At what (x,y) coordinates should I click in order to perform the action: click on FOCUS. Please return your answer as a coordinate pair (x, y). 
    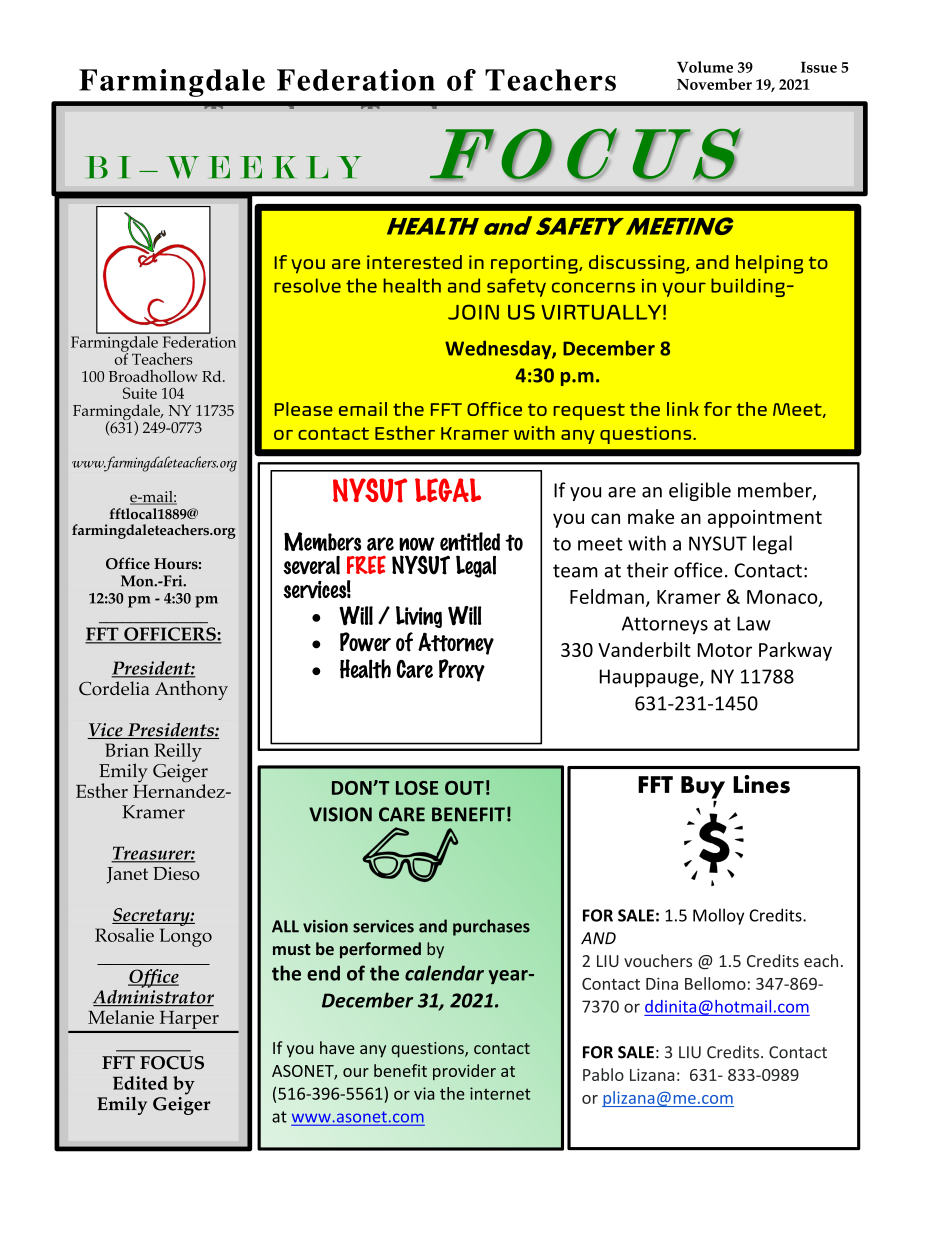
    Looking at the image, I should click on (172, 1063).
